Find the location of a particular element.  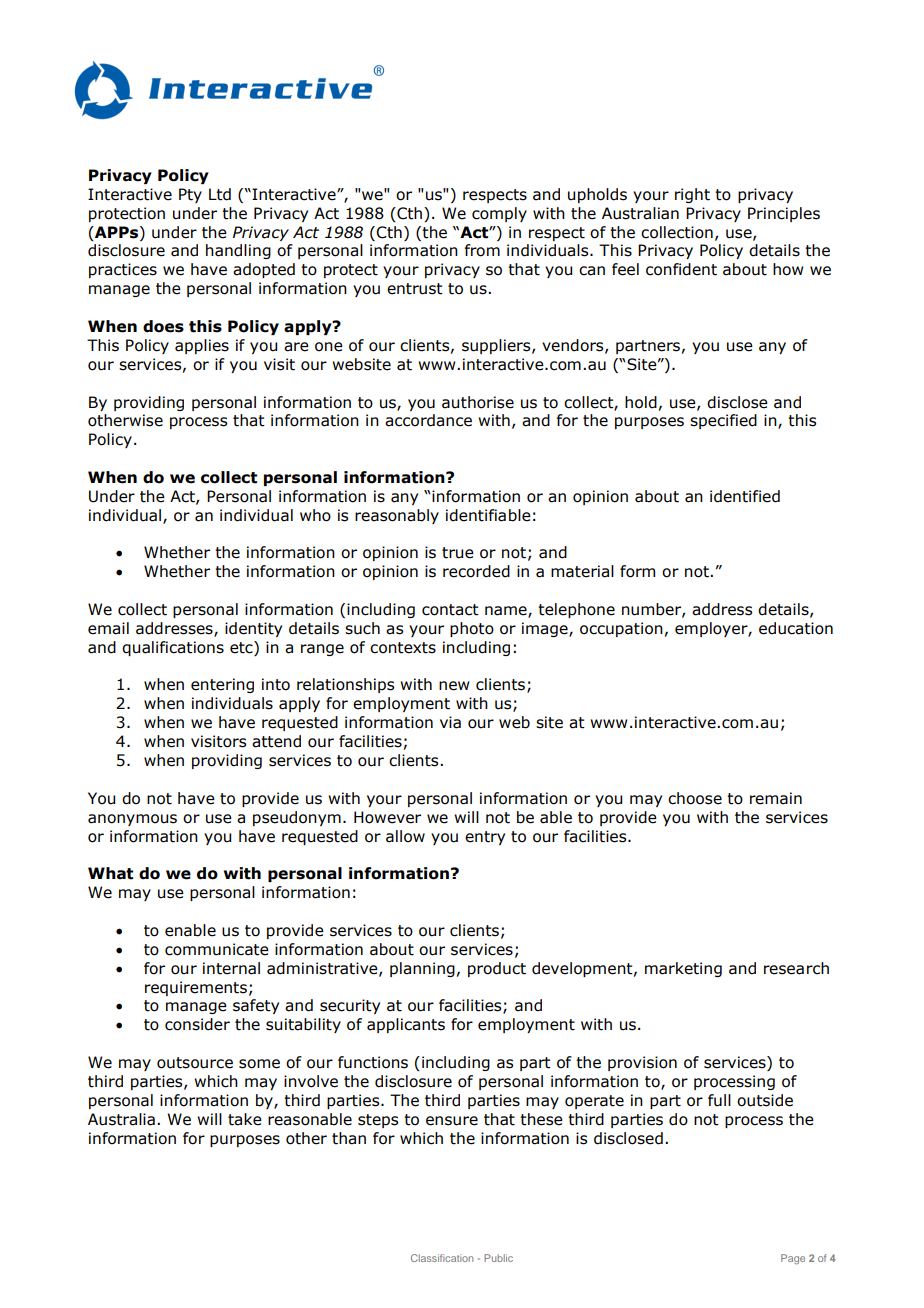

entry is located at coordinates (485, 838).
